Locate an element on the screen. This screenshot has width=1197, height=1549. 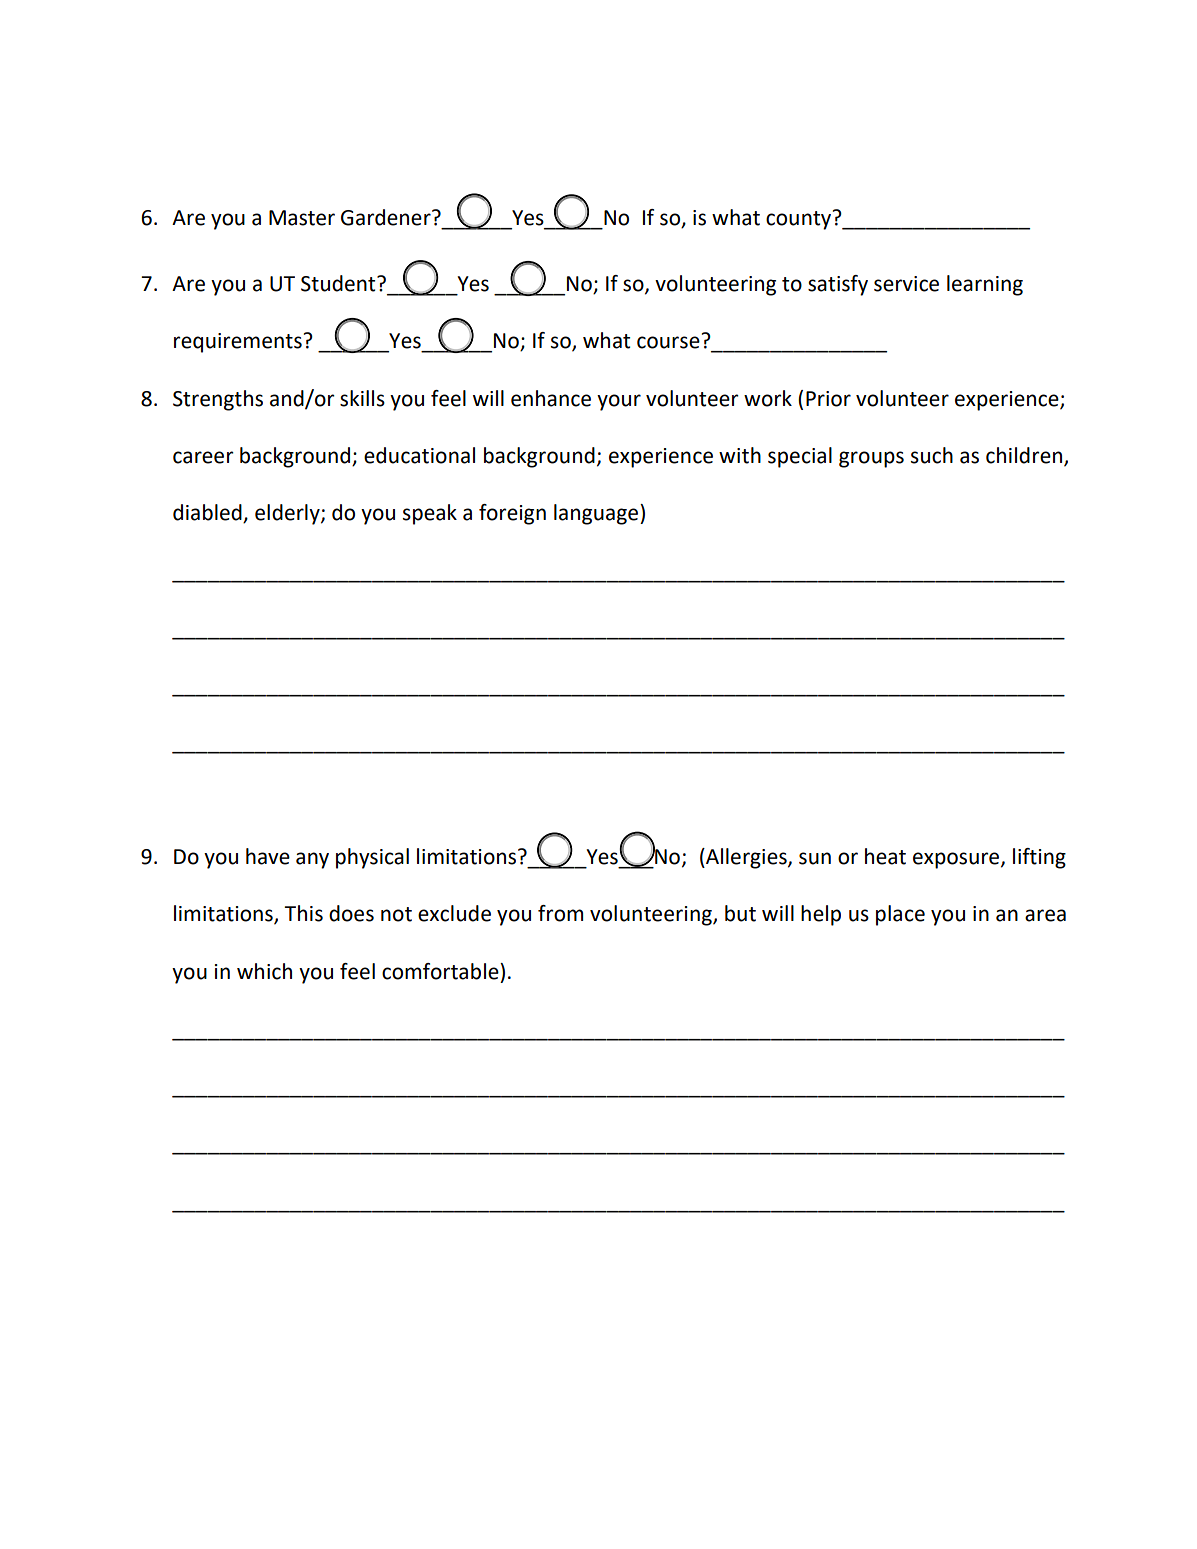
language is located at coordinates (597, 514).
